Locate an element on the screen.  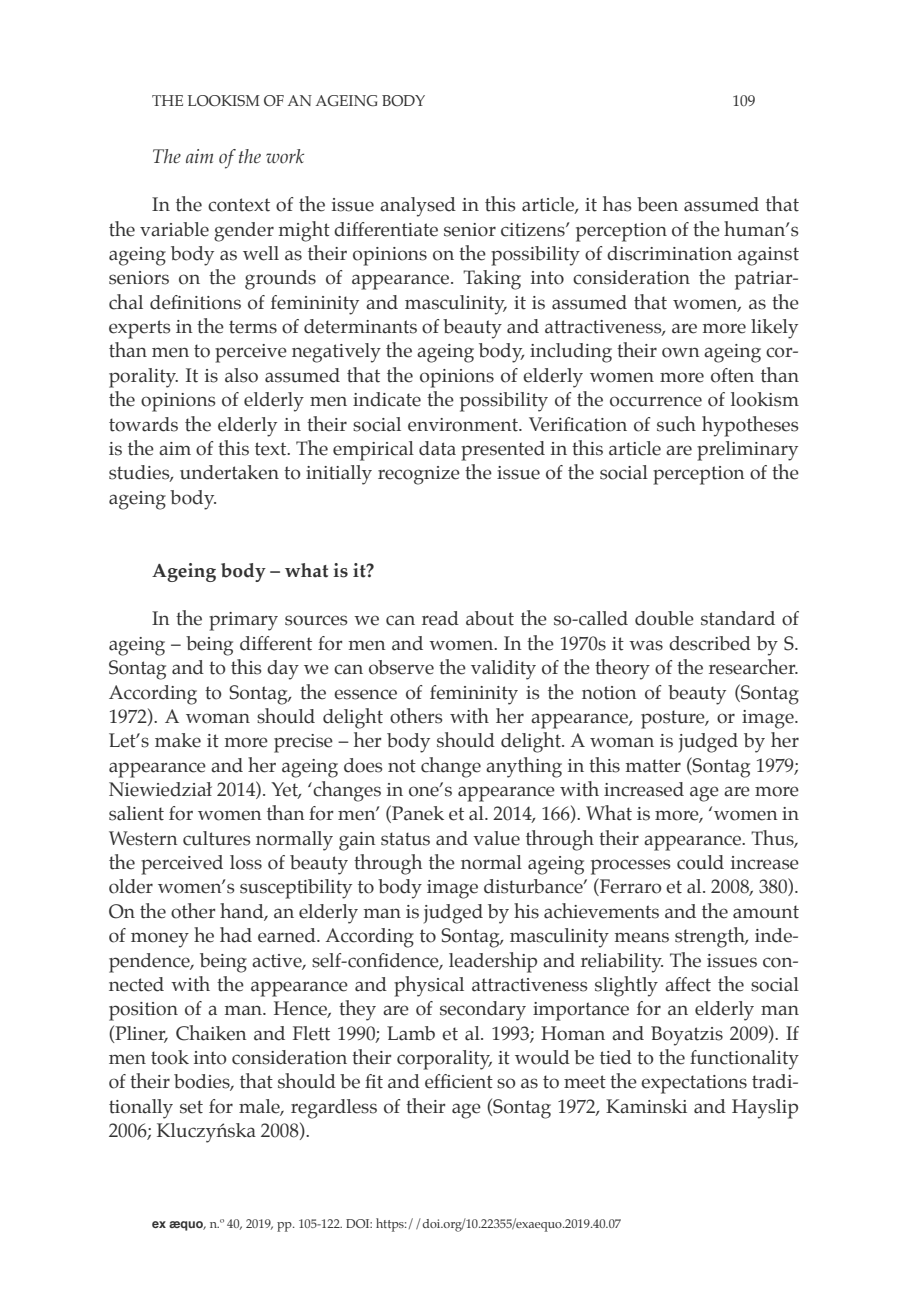
variable is located at coordinates (174, 229).
